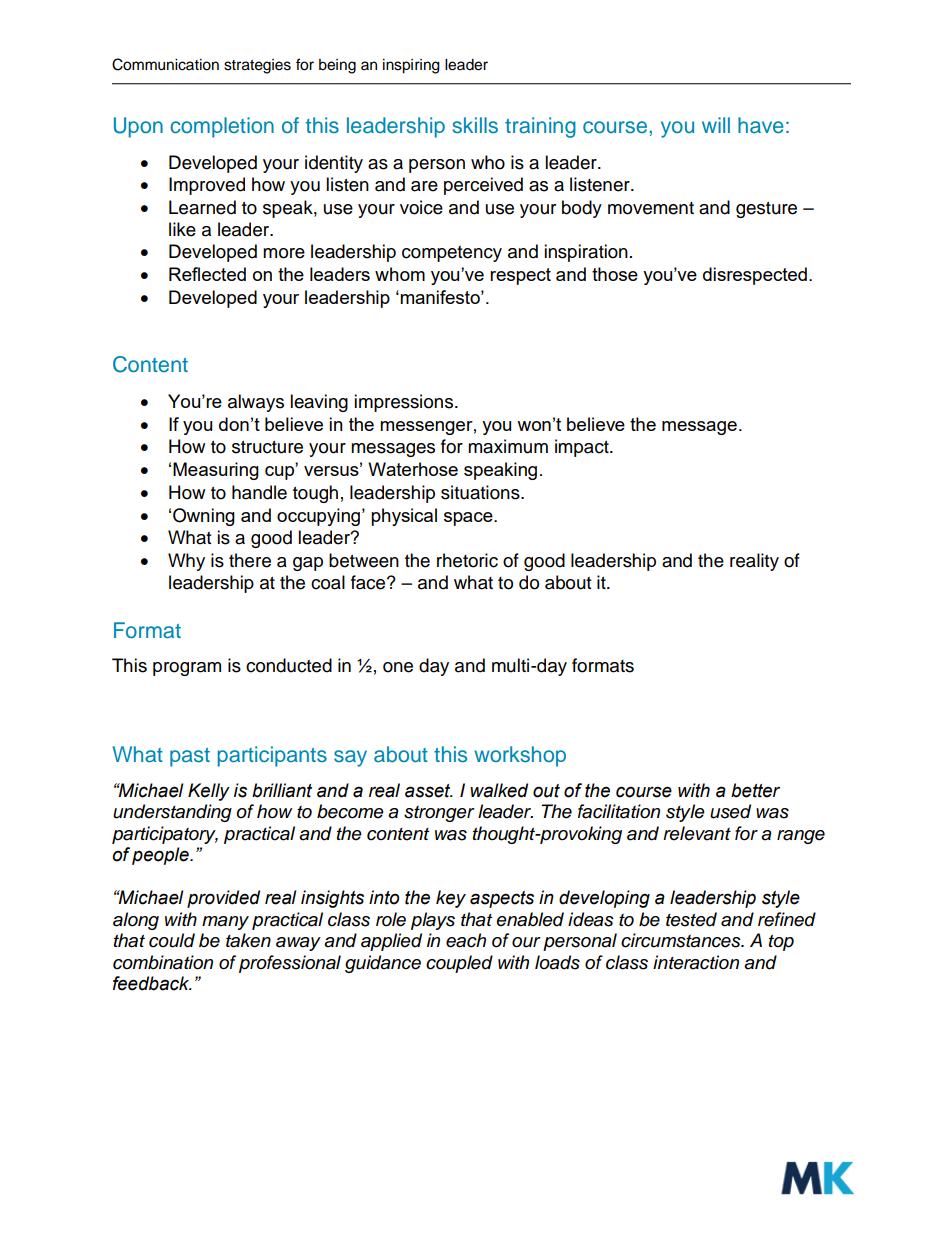 Image resolution: width=952 pixels, height=1233 pixels. I want to click on one, so click(398, 667).
